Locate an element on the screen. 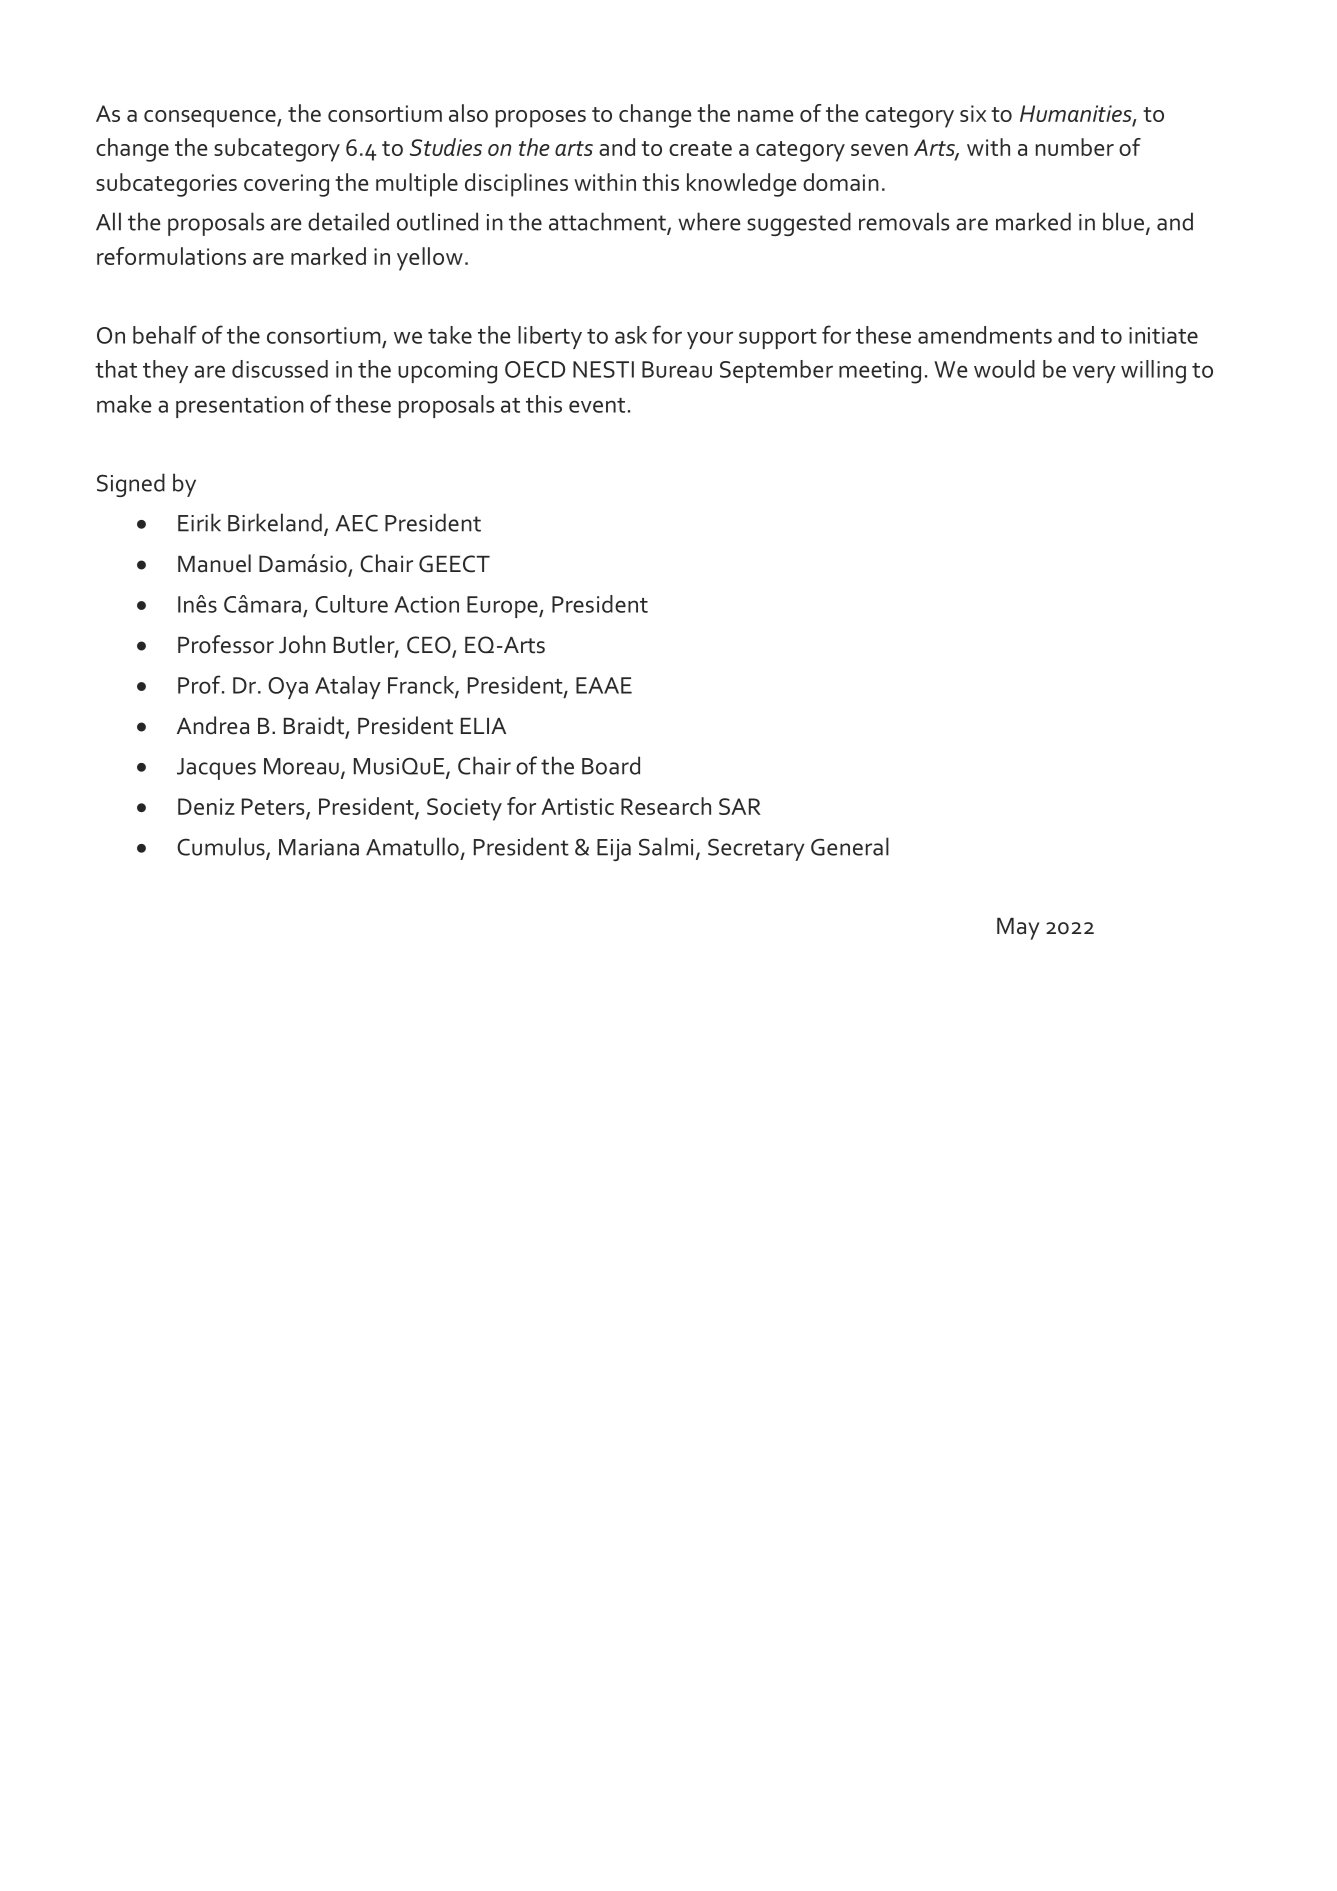 This screenshot has width=1337, height=1891. create is located at coordinates (700, 148).
